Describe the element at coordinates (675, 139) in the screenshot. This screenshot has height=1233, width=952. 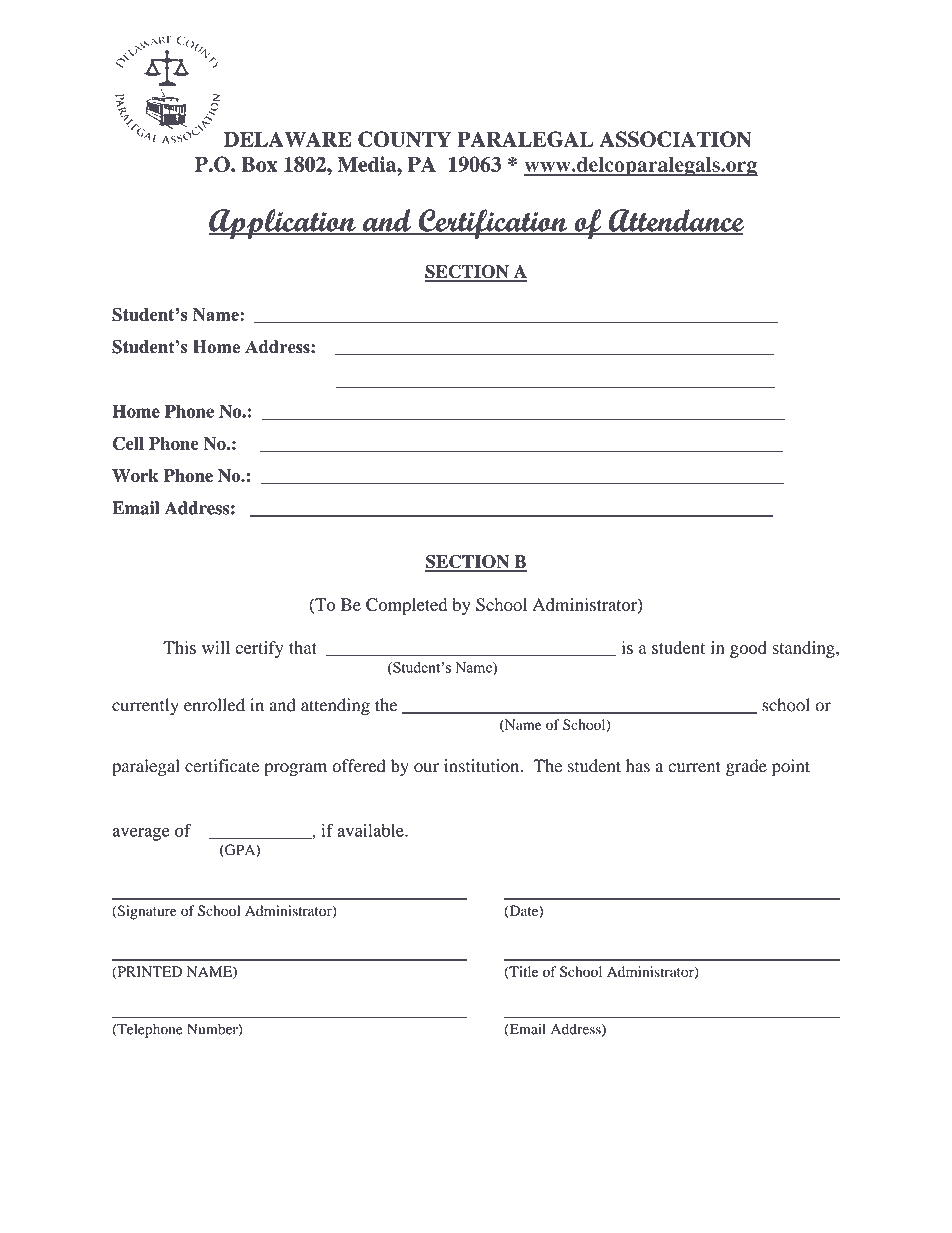
I see `ASSOCIATION` at that location.
